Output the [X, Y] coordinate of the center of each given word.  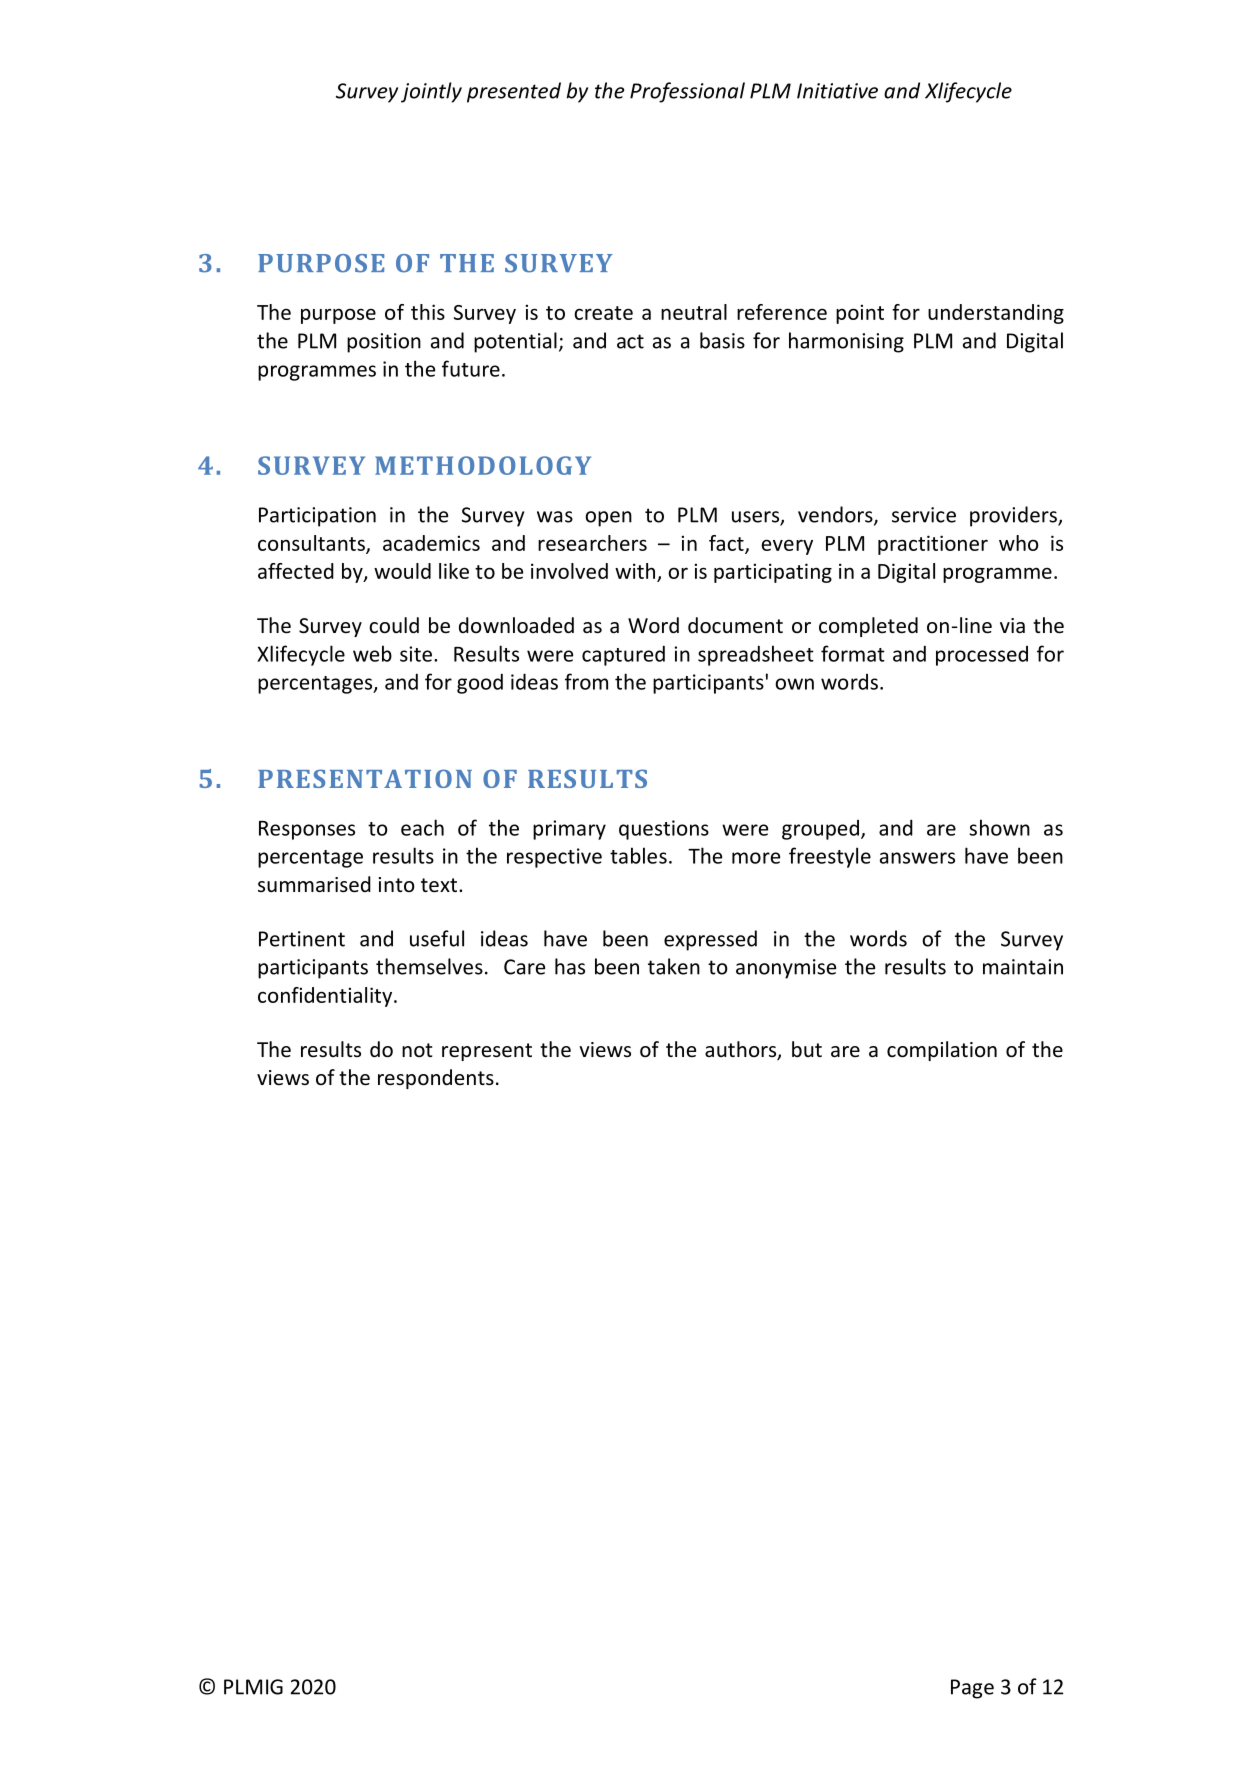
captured [623, 655]
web [372, 653]
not [417, 1050]
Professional [687, 92]
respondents [436, 1079]
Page [972, 1689]
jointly [431, 92]
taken [674, 966]
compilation [942, 1051]
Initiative [837, 91]
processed [982, 656]
